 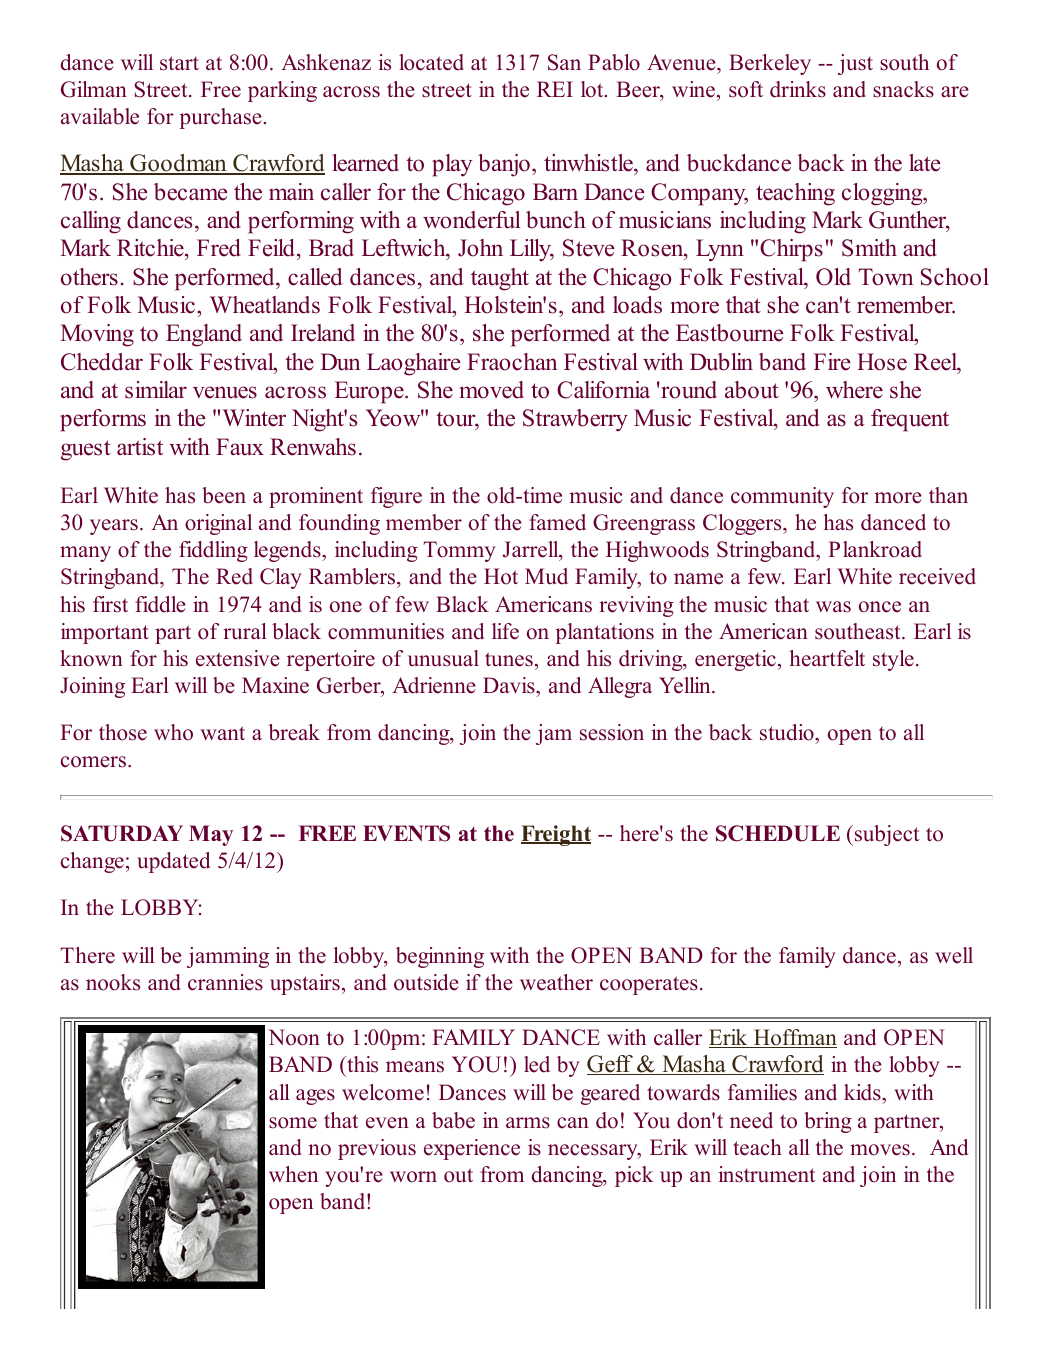 I want to click on some, so click(x=293, y=1123).
